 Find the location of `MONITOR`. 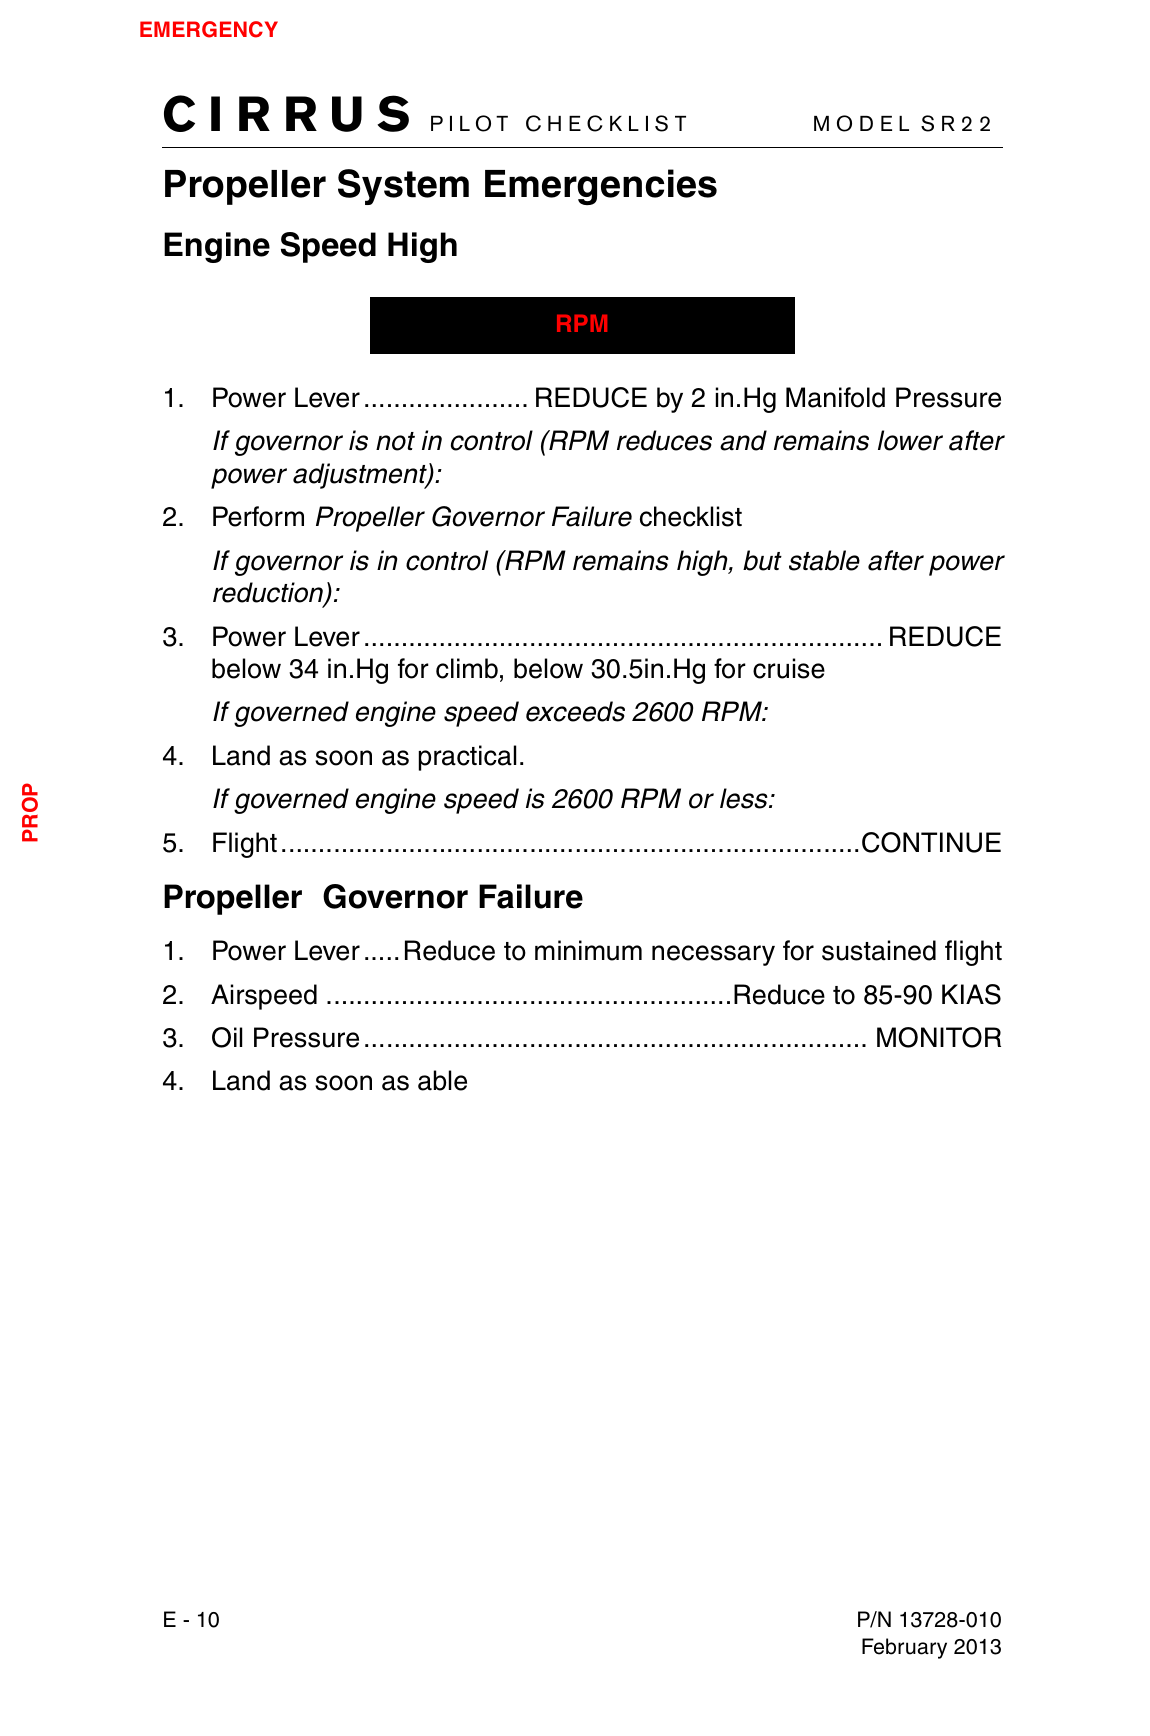

MONITOR is located at coordinates (939, 1037).
